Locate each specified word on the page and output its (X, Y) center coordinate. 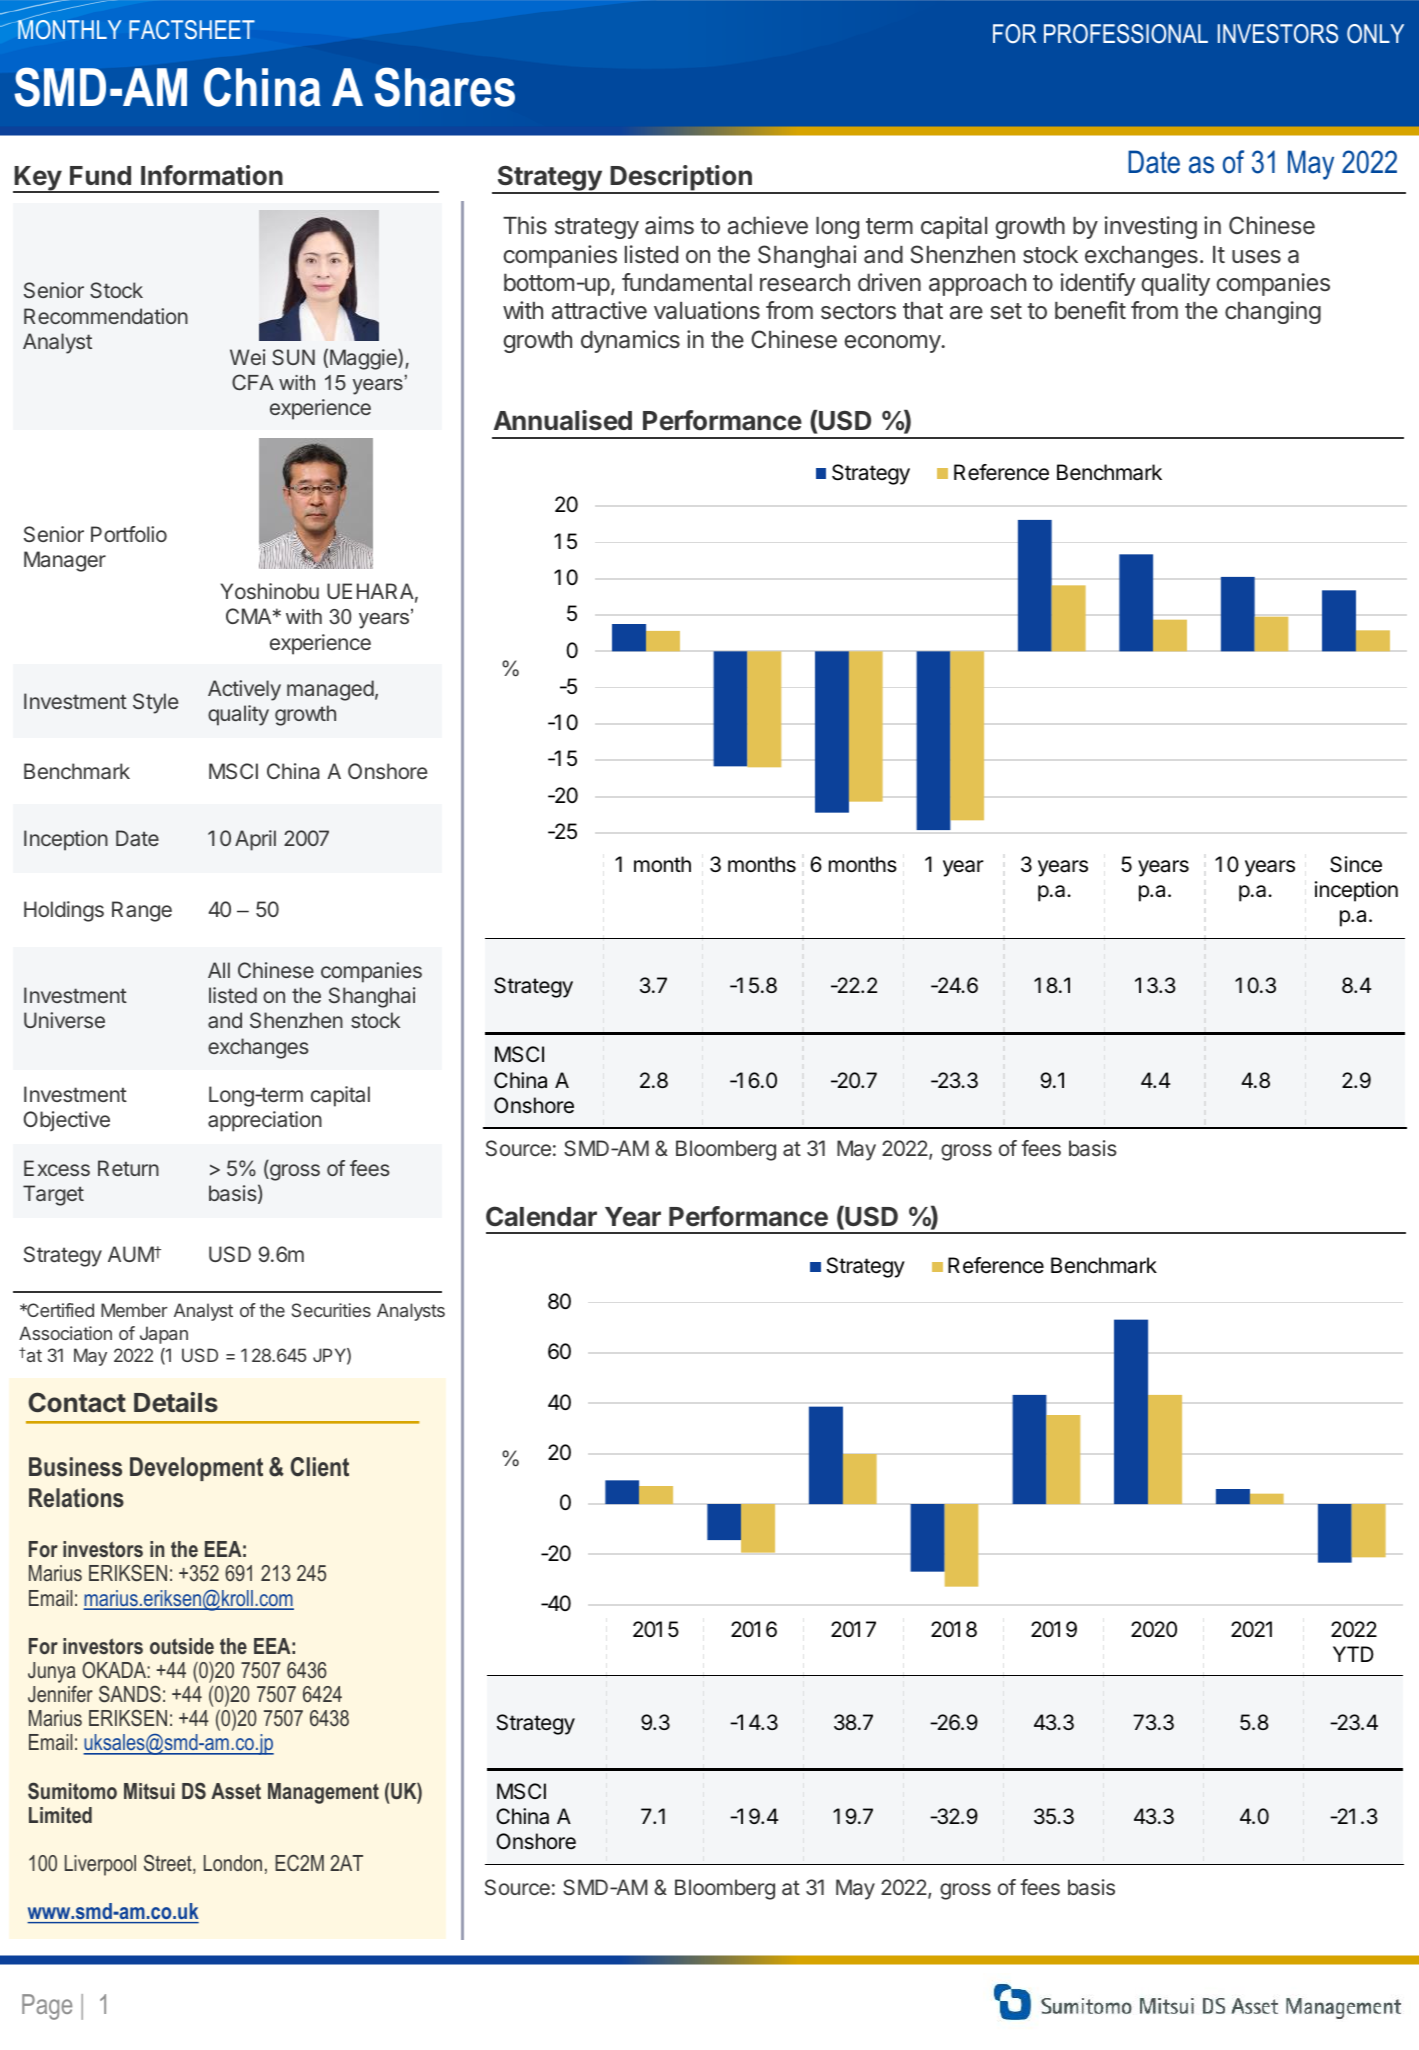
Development (196, 1469)
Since (1356, 864)
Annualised (563, 420)
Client (320, 1467)
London (233, 1863)
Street (169, 1864)
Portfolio (129, 534)
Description (681, 179)
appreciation (265, 1121)
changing (1273, 312)
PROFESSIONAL (1126, 34)
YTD (1353, 1654)
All (219, 970)
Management (323, 1793)
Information (212, 175)
